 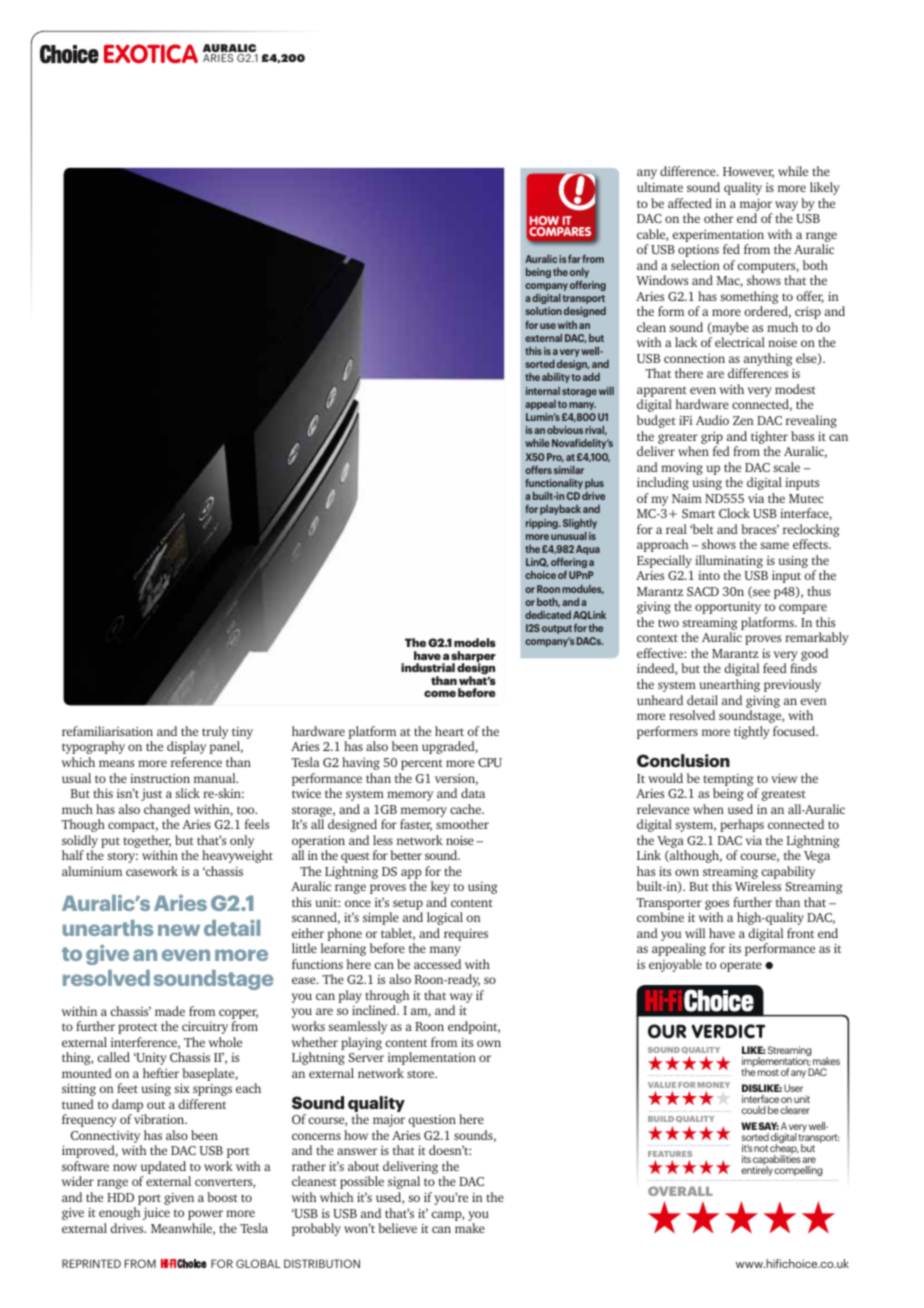 What do you see at coordinates (574, 258) in the image?
I see `far` at bounding box center [574, 258].
